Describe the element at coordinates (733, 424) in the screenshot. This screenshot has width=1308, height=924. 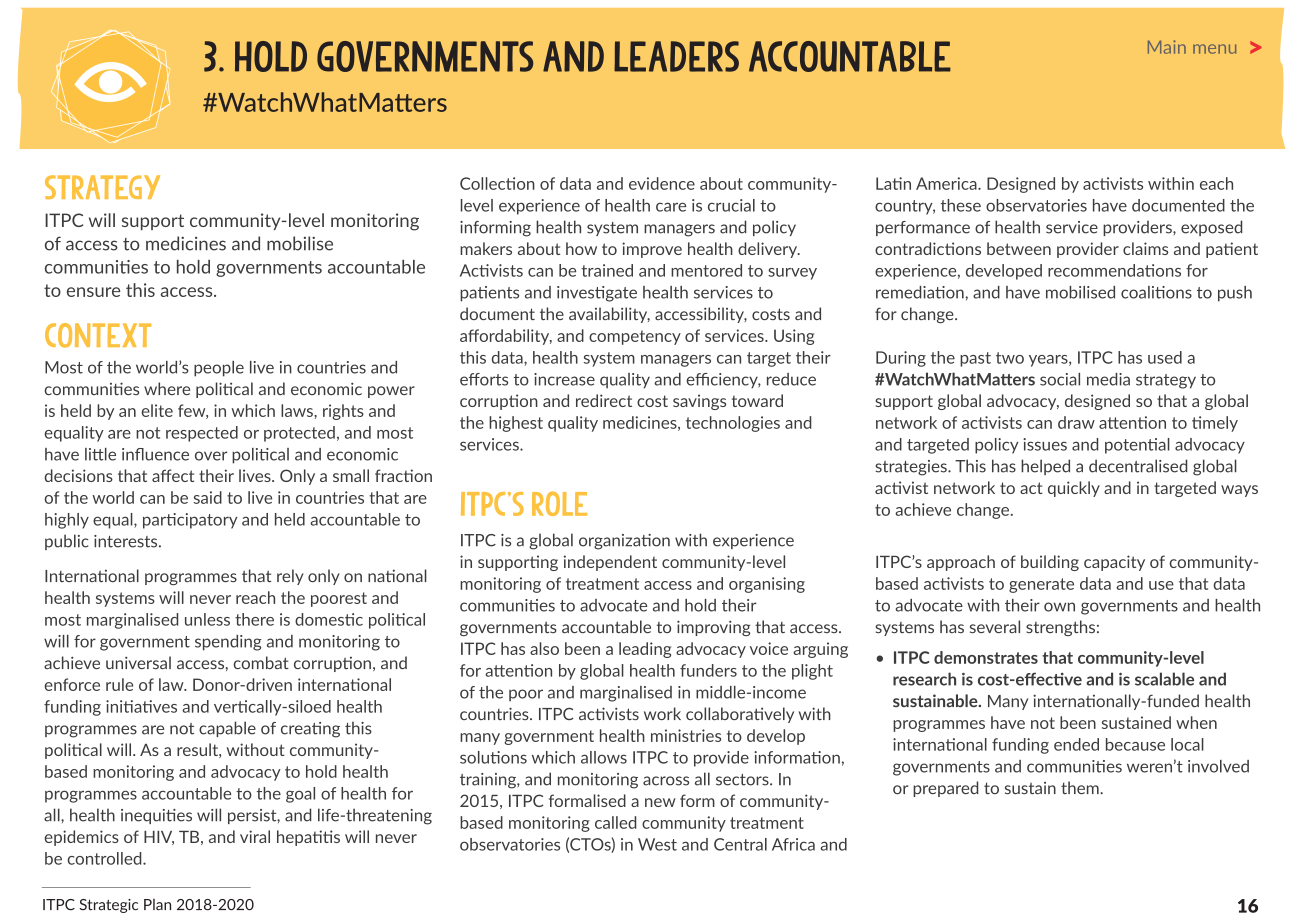
I see `technologies` at that location.
